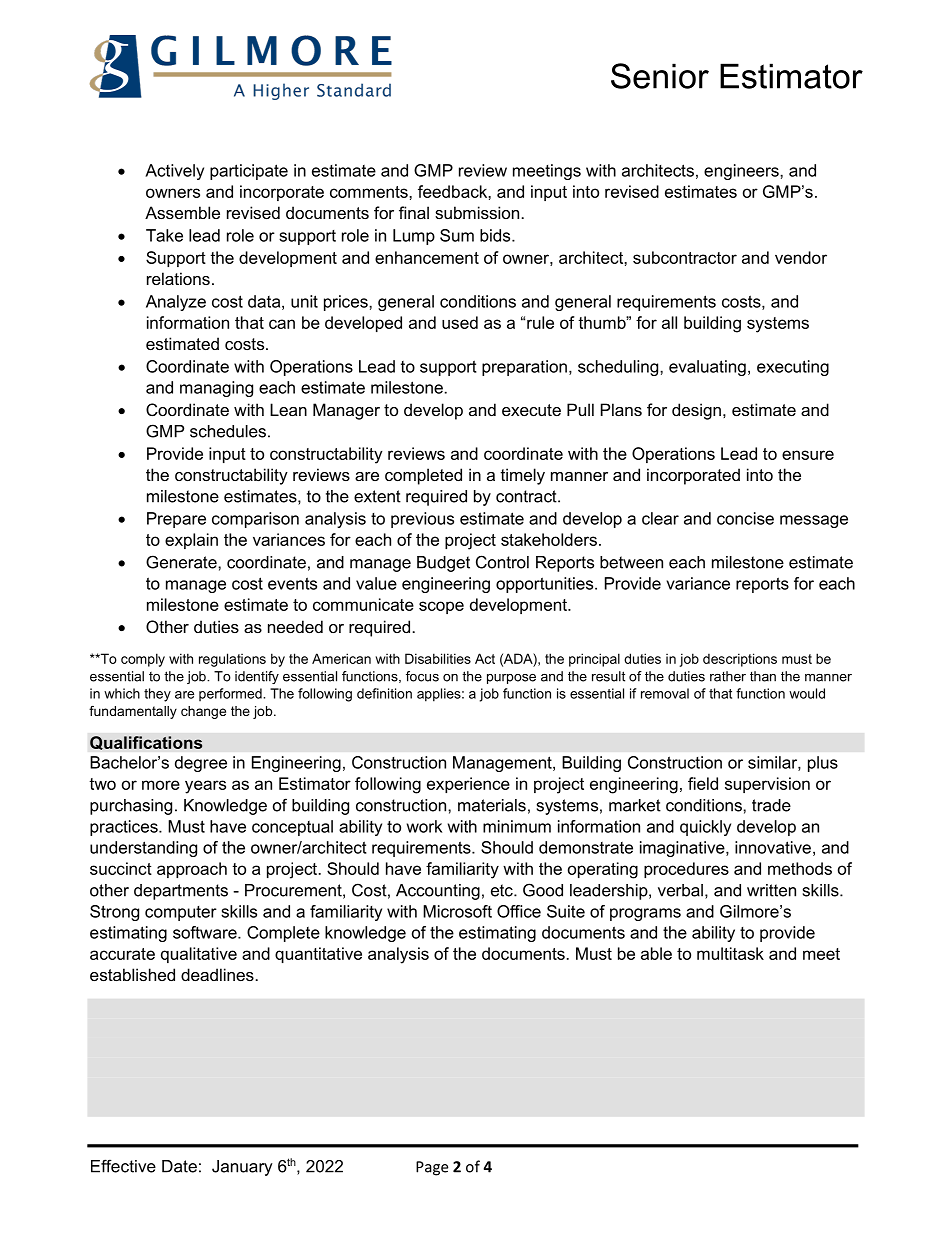 The image size is (952, 1233). What do you see at coordinates (477, 212) in the document?
I see `submission` at bounding box center [477, 212].
